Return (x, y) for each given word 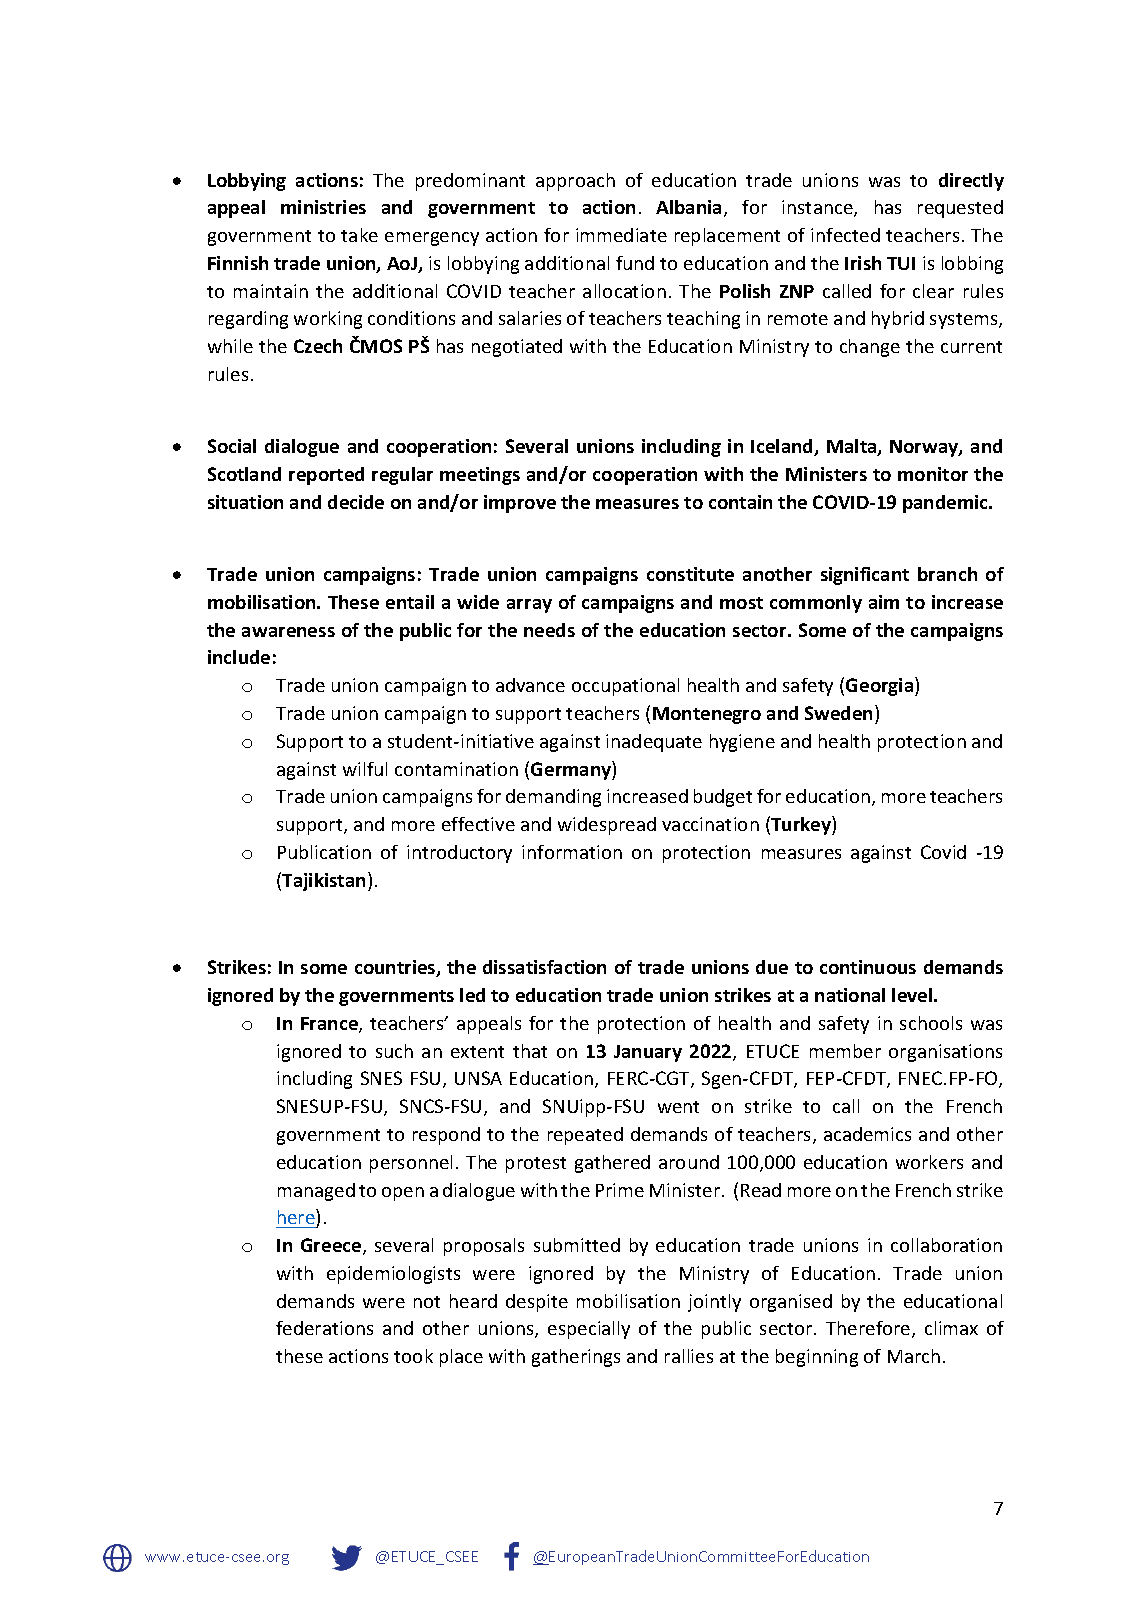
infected (845, 235)
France (330, 1025)
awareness (288, 632)
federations (324, 1328)
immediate (621, 235)
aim (884, 602)
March (914, 1356)
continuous (868, 967)
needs (549, 630)
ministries (323, 207)
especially (589, 1330)
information (572, 852)
